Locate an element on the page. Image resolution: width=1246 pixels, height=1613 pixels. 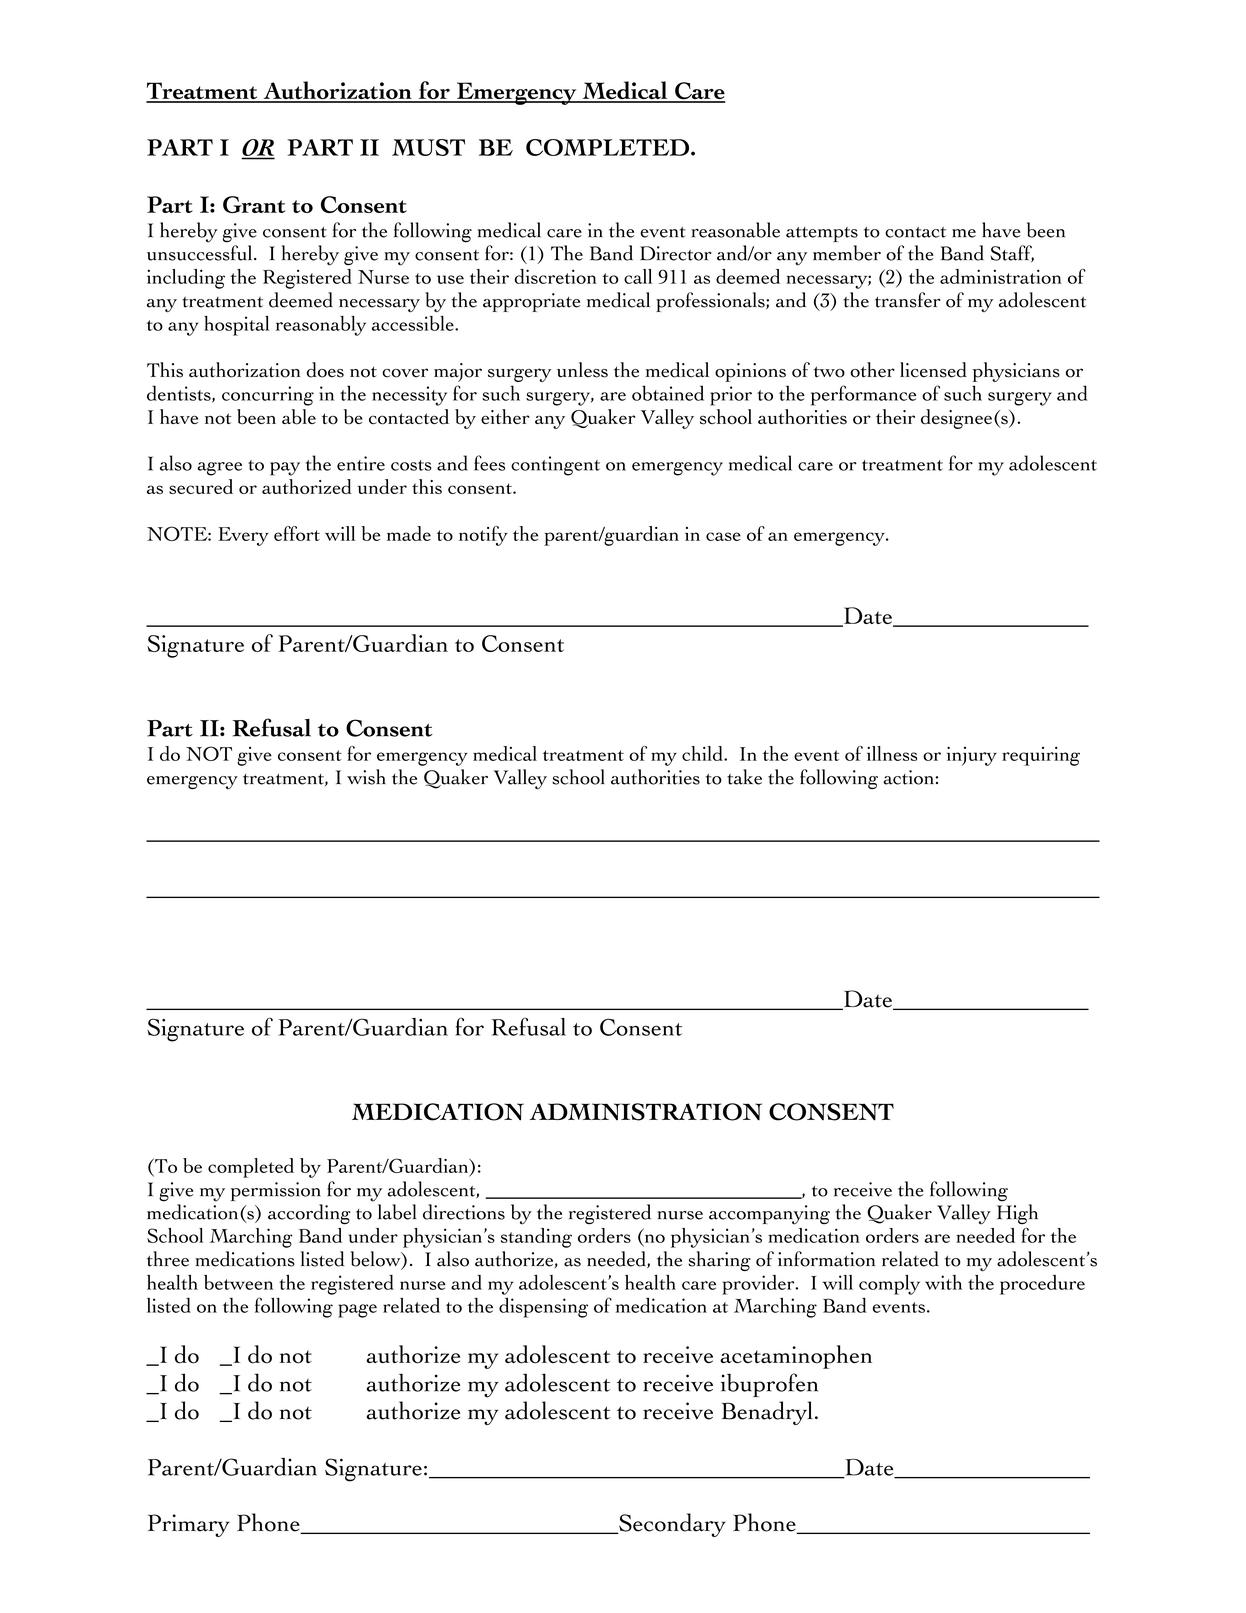
High is located at coordinates (1017, 1214).
